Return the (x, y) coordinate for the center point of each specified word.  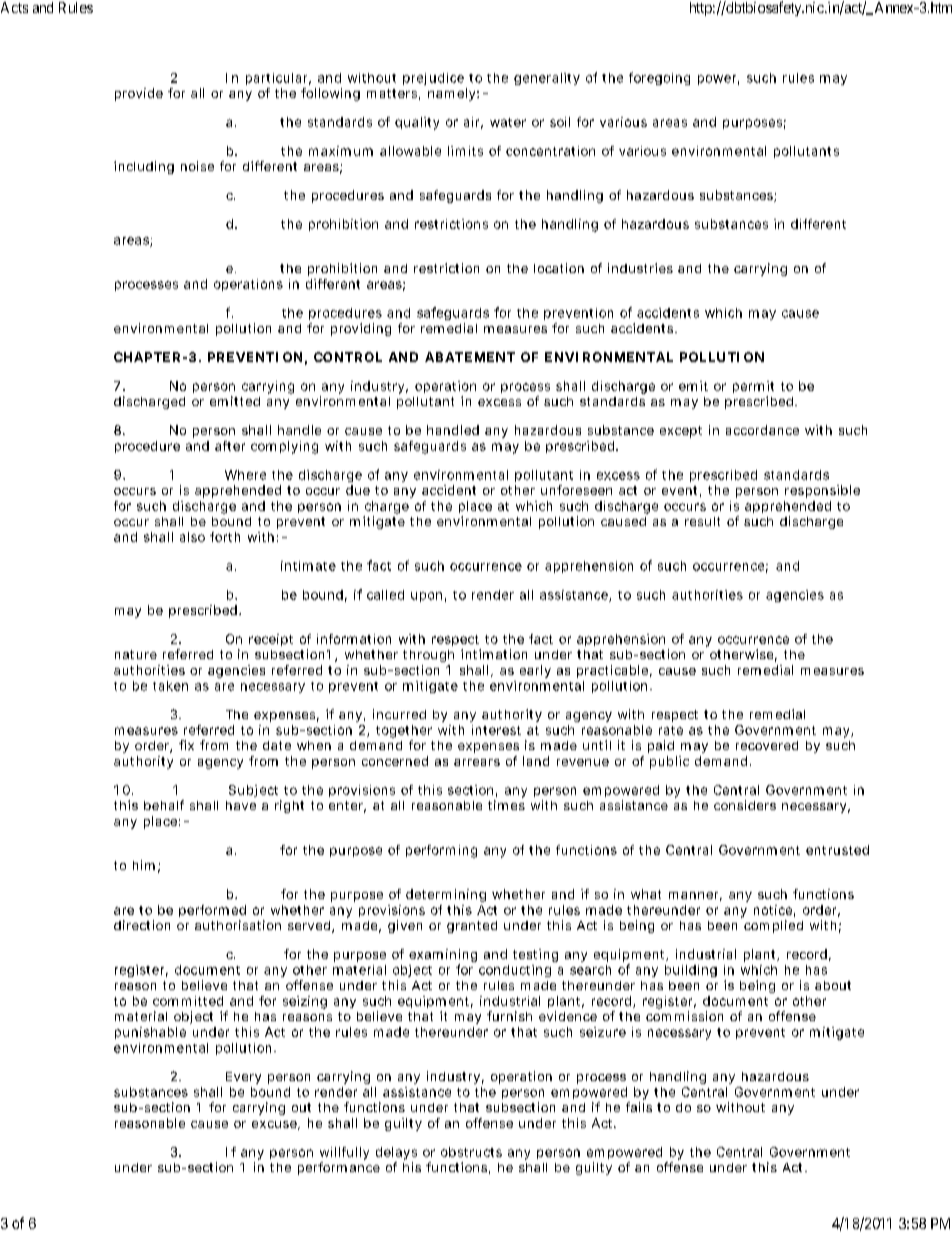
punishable (150, 1033)
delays (396, 1153)
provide (139, 94)
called (385, 595)
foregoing (659, 78)
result (702, 521)
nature (136, 654)
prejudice (433, 79)
